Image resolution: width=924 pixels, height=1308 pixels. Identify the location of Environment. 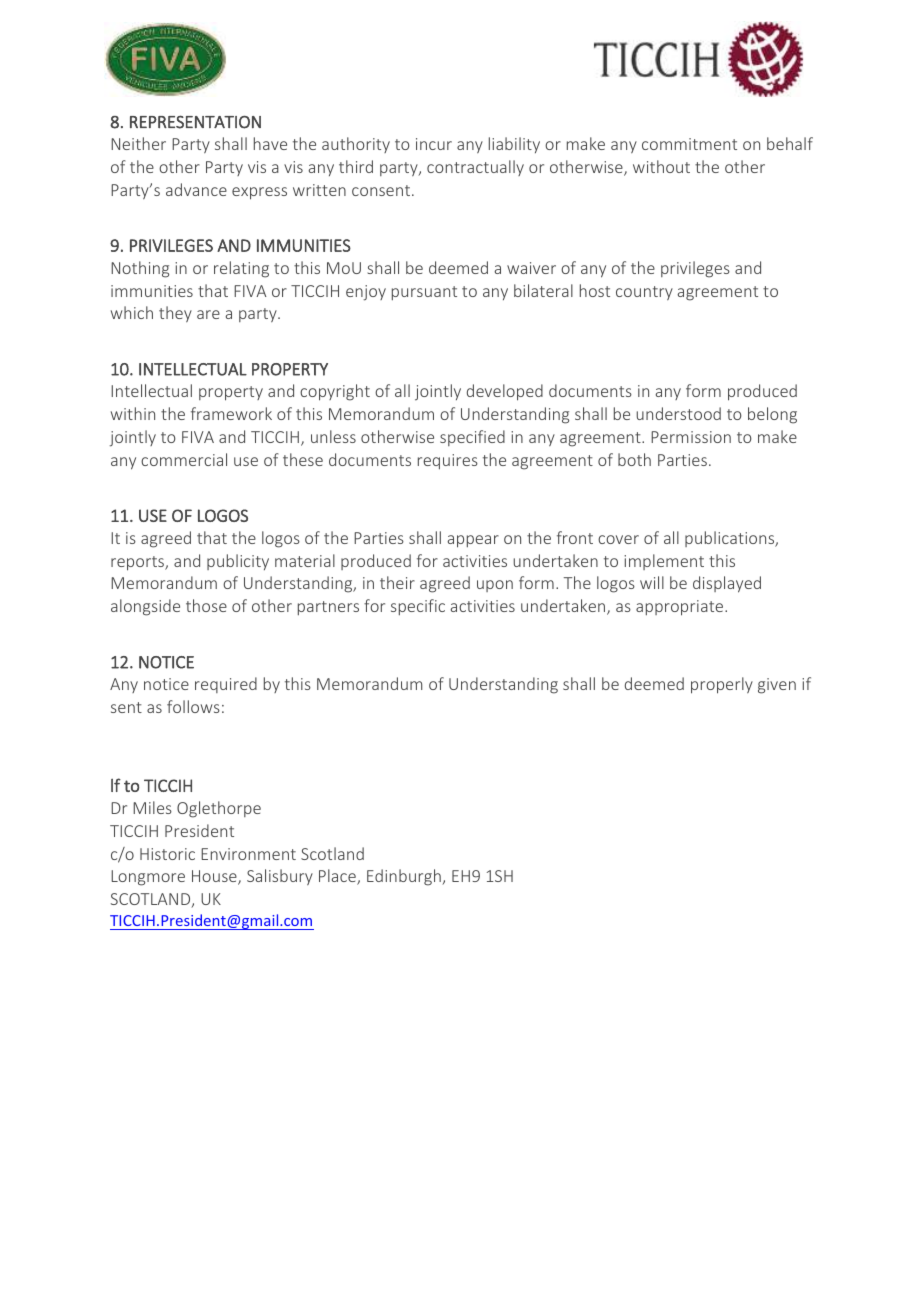
(248, 854).
